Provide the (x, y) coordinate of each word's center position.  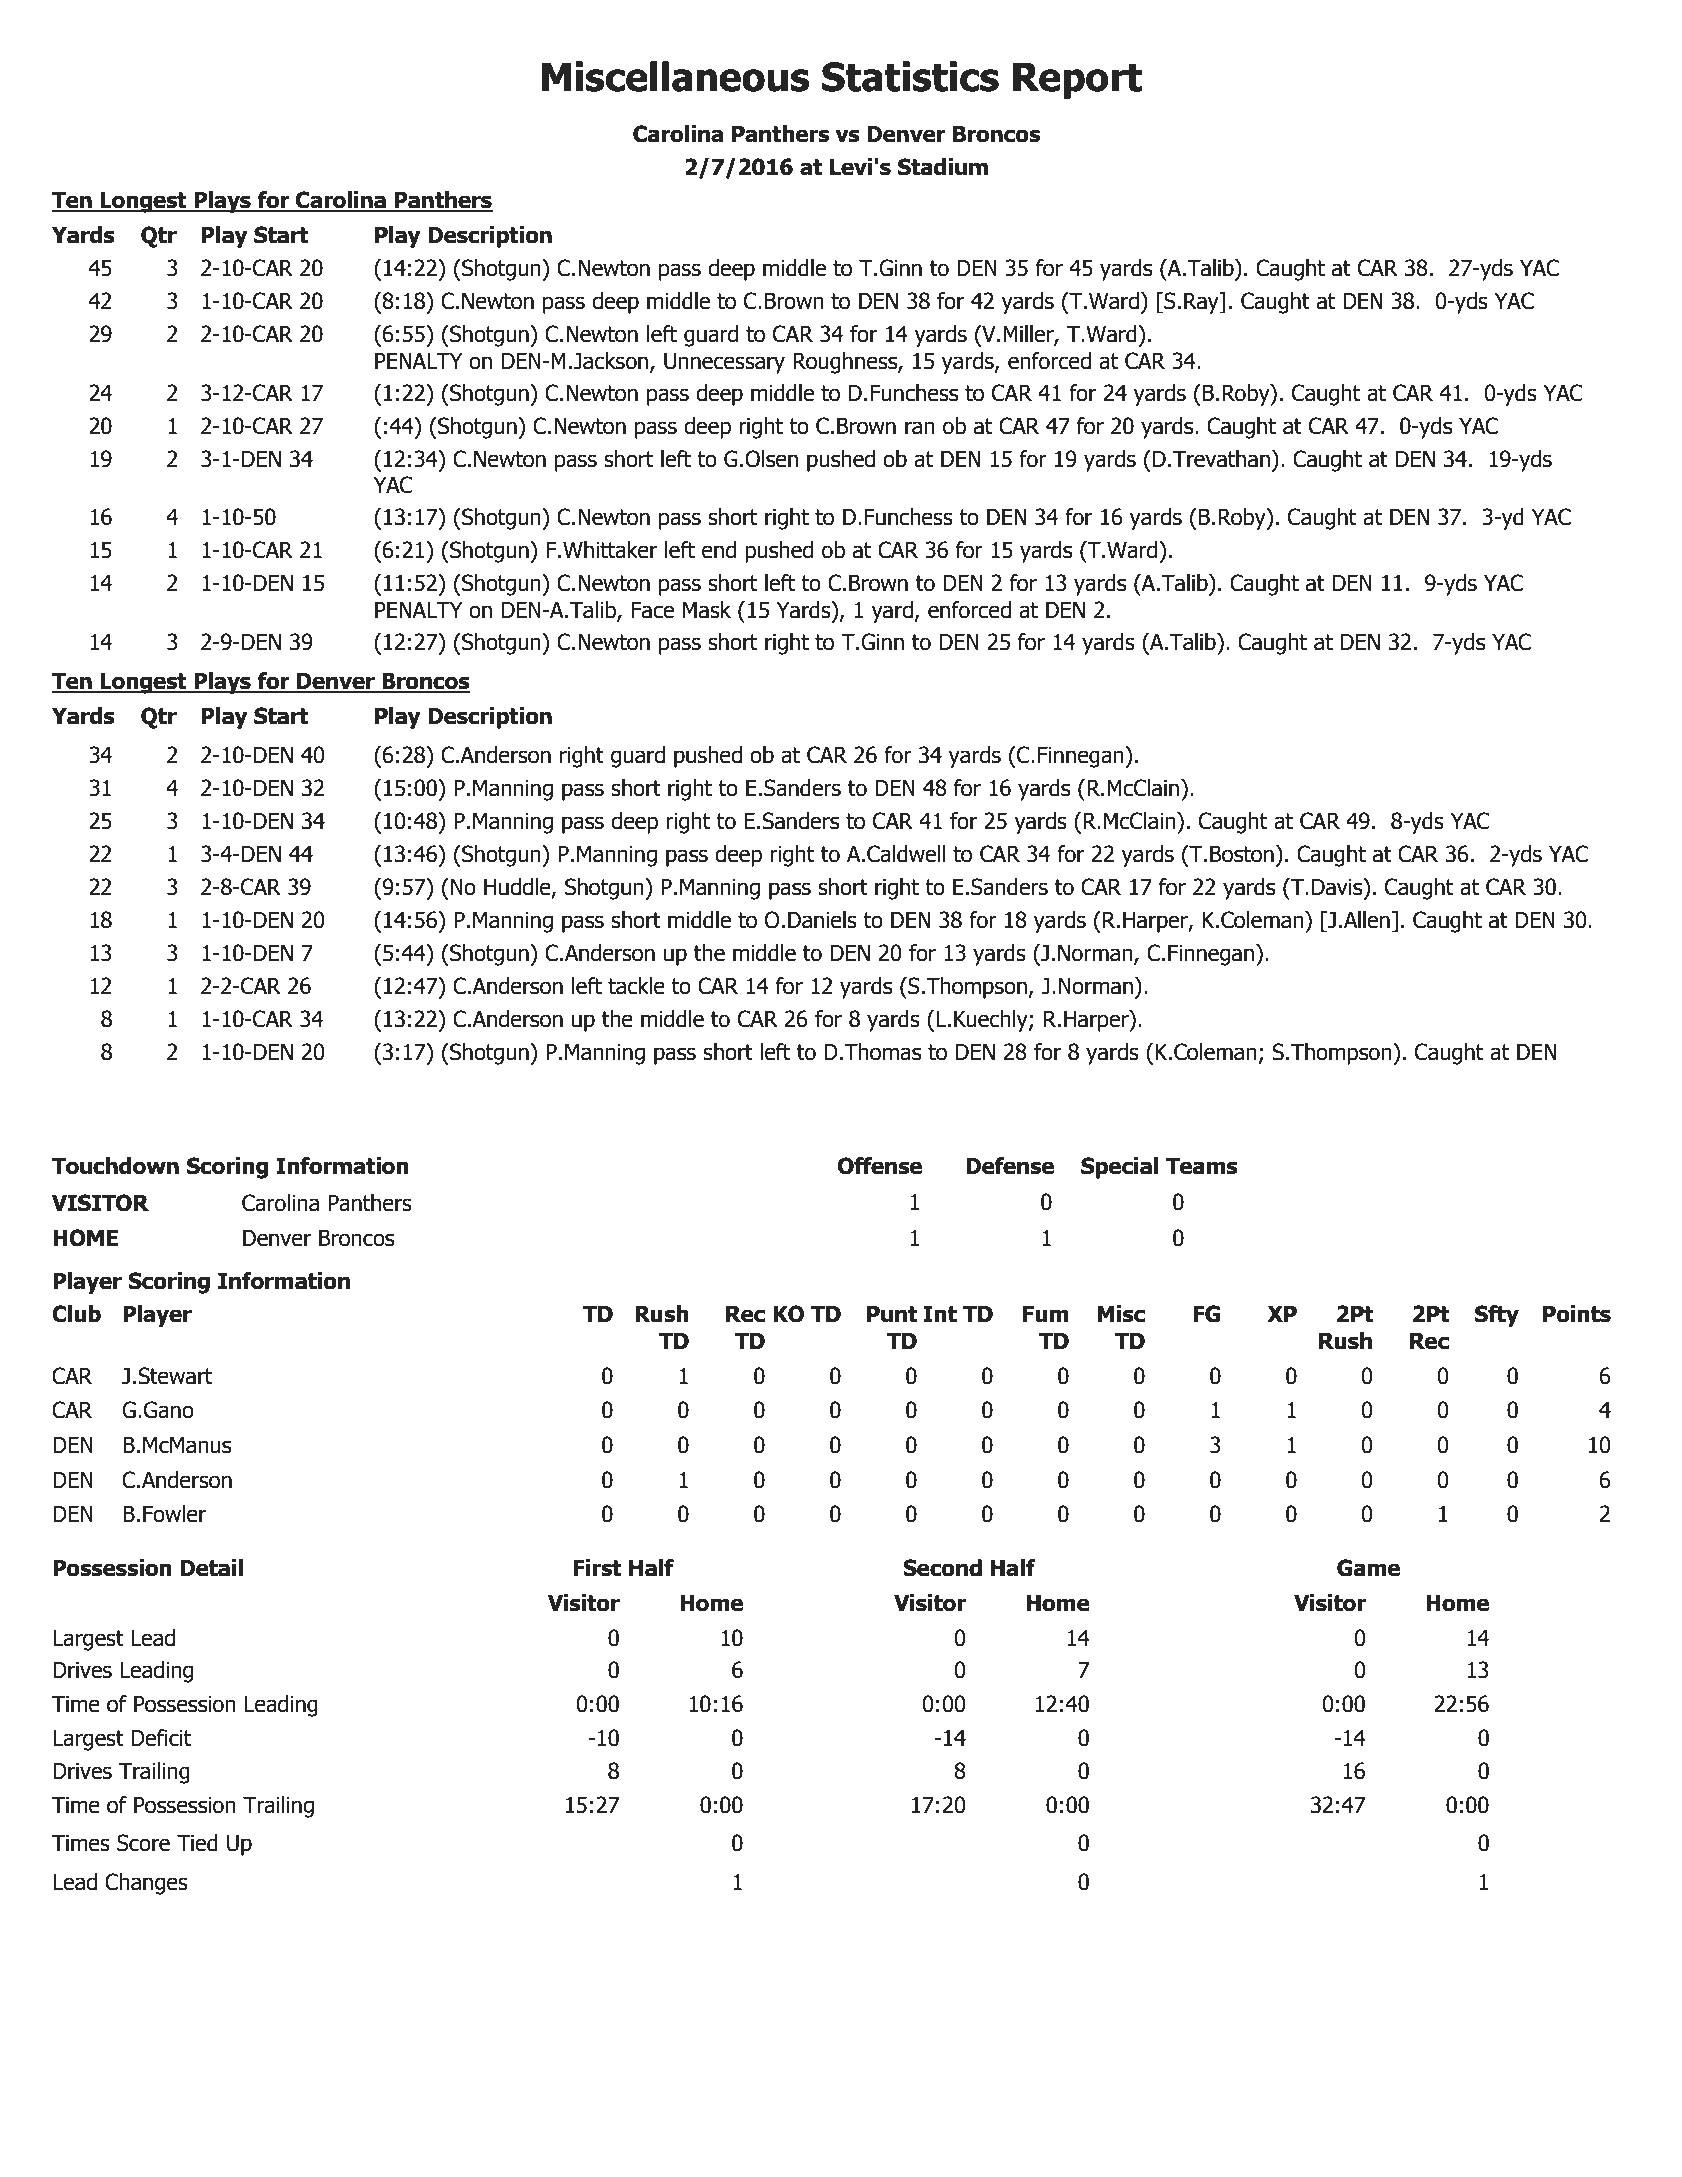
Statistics (910, 76)
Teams (1202, 1166)
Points (1577, 1314)
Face (652, 610)
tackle (636, 986)
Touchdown (115, 1166)
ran (920, 428)
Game (1368, 1568)
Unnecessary (724, 363)
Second (942, 1568)
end (719, 550)
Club (76, 1314)
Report (1077, 80)
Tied (197, 1843)
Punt (892, 1314)
